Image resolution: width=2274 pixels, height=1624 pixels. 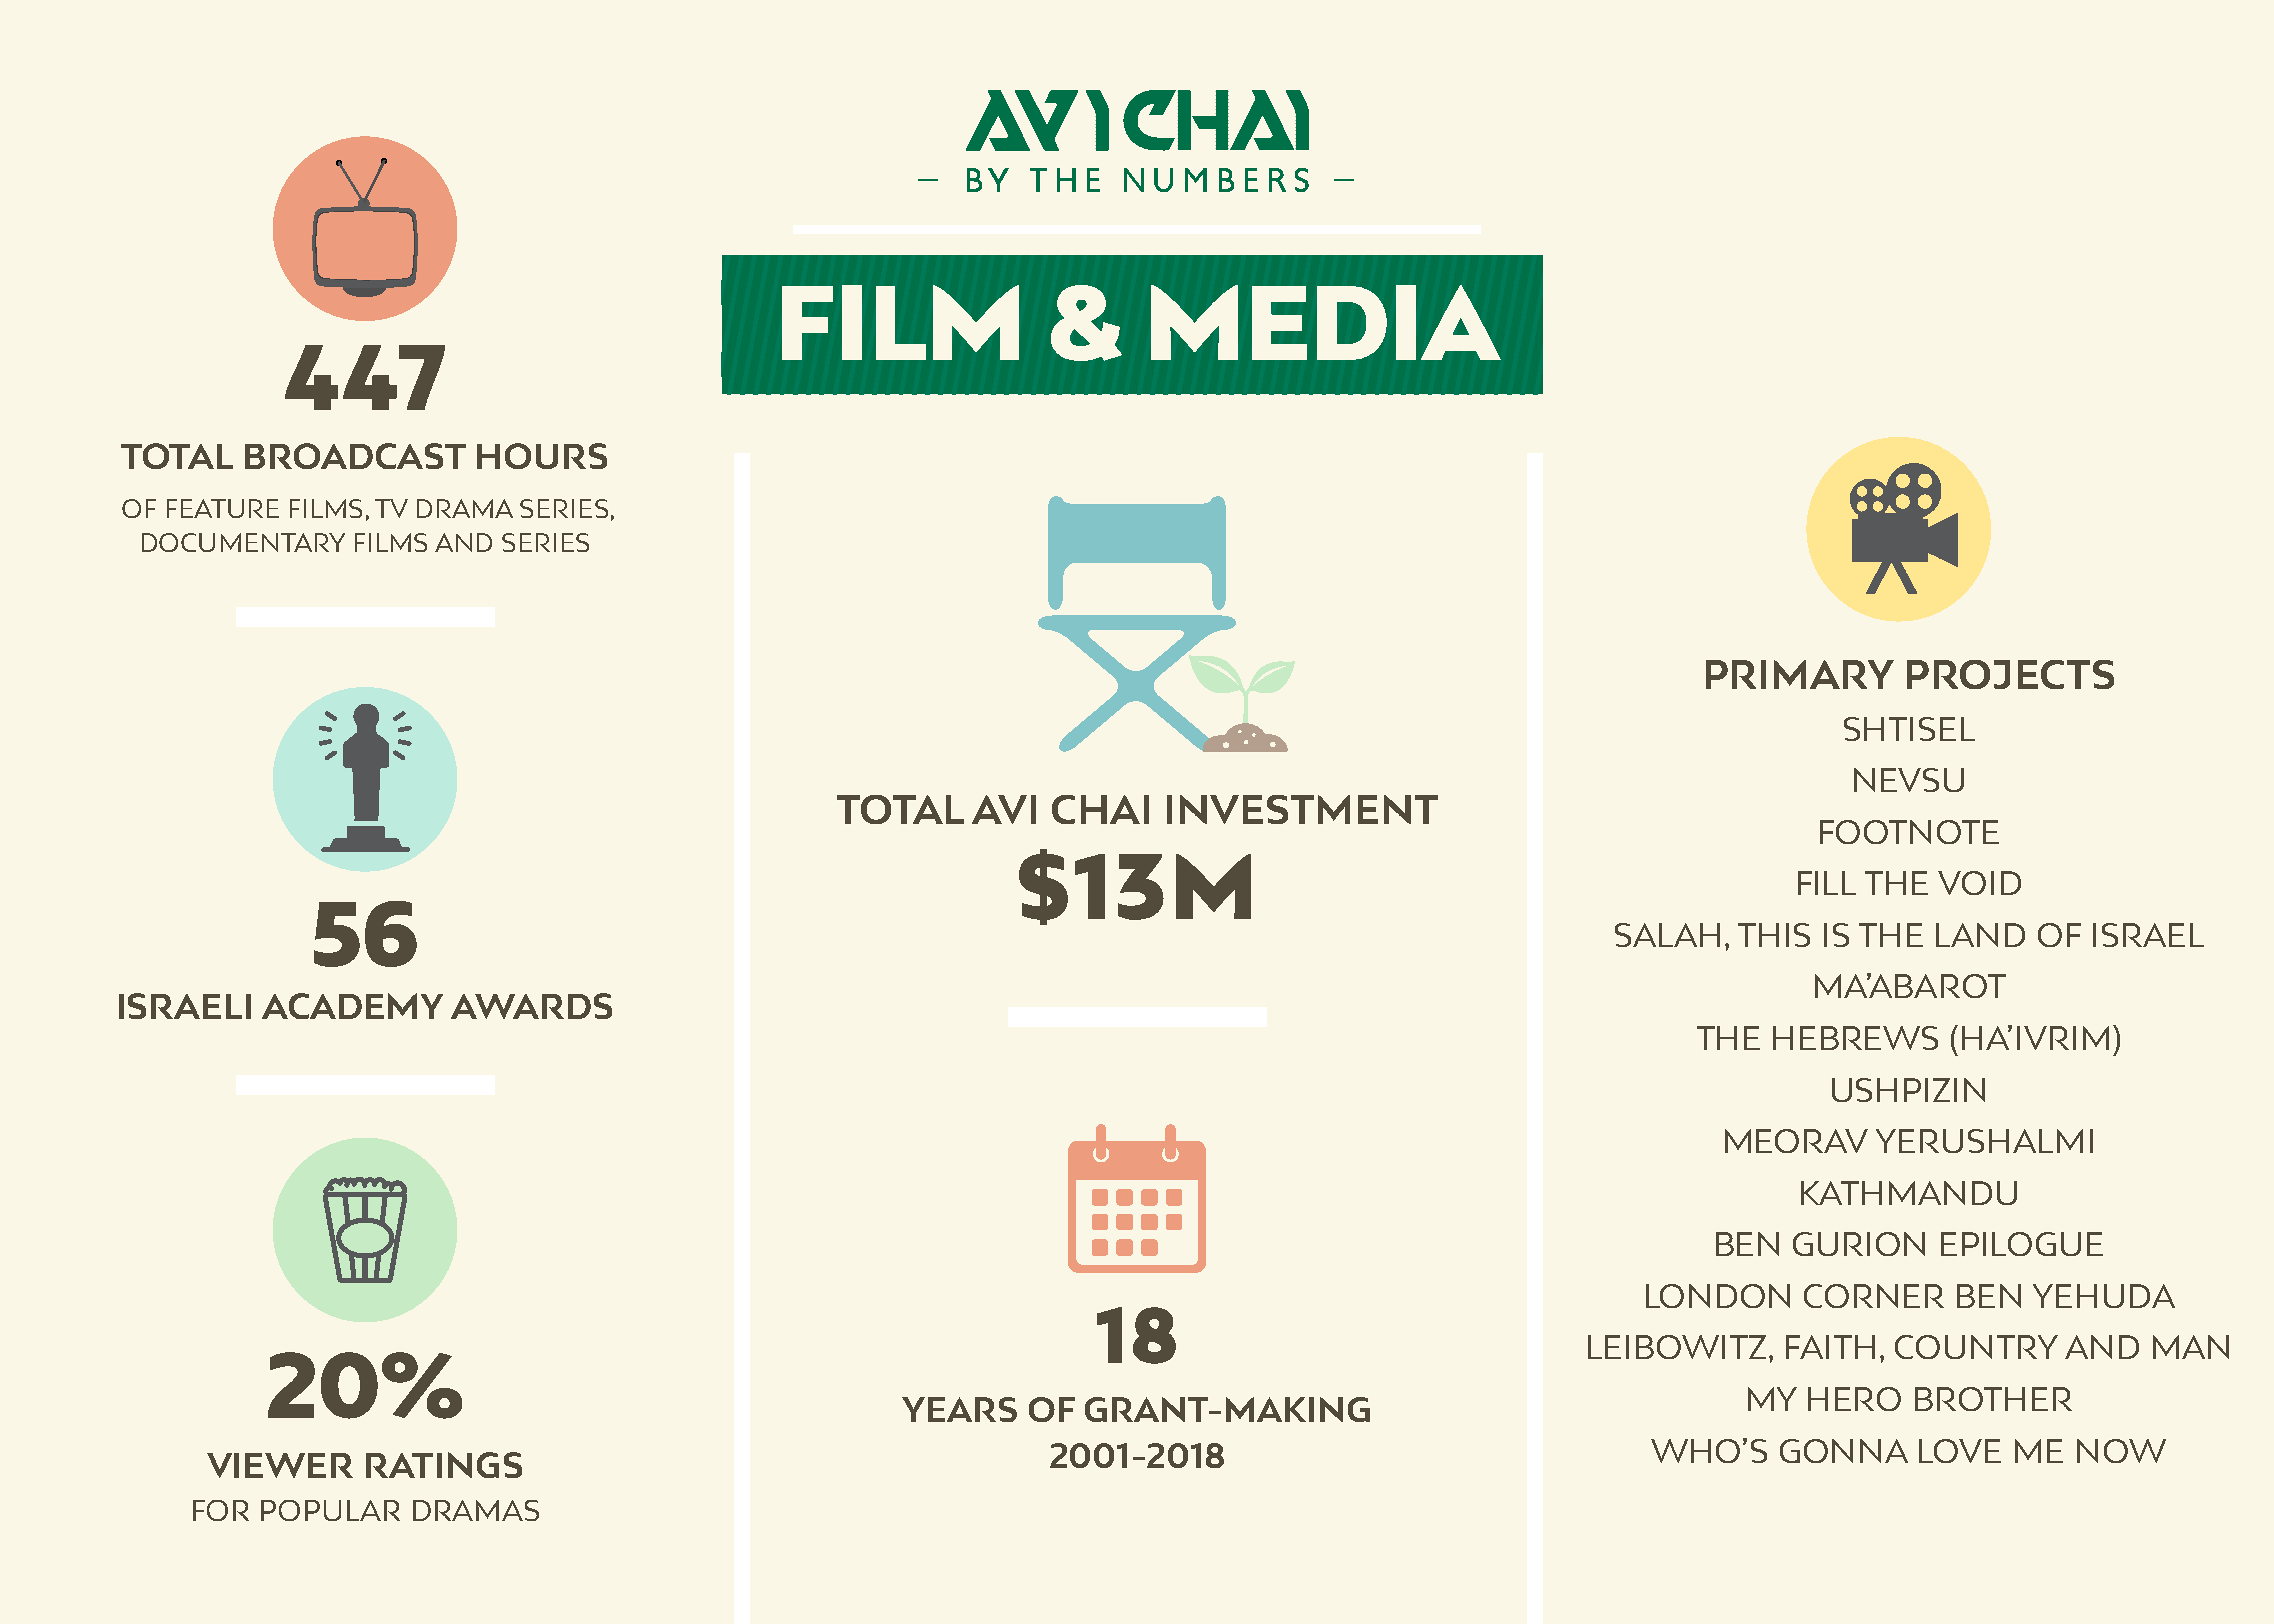 I want to click on HOURS, so click(x=542, y=456).
